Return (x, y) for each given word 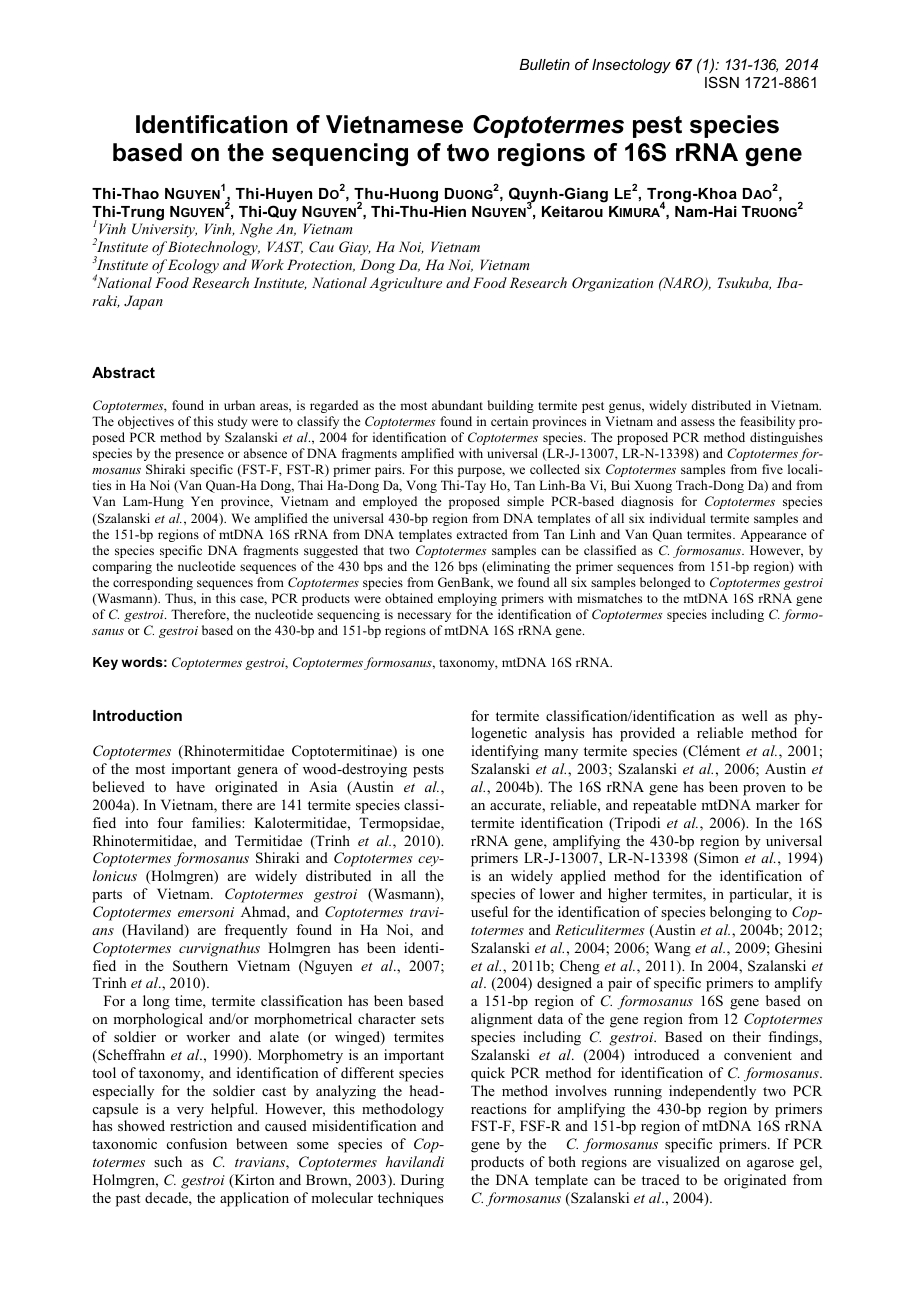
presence (199, 456)
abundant (457, 405)
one (433, 752)
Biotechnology (214, 248)
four (170, 822)
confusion (197, 1143)
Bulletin (544, 64)
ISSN (722, 82)
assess (698, 422)
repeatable (664, 806)
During (422, 1181)
